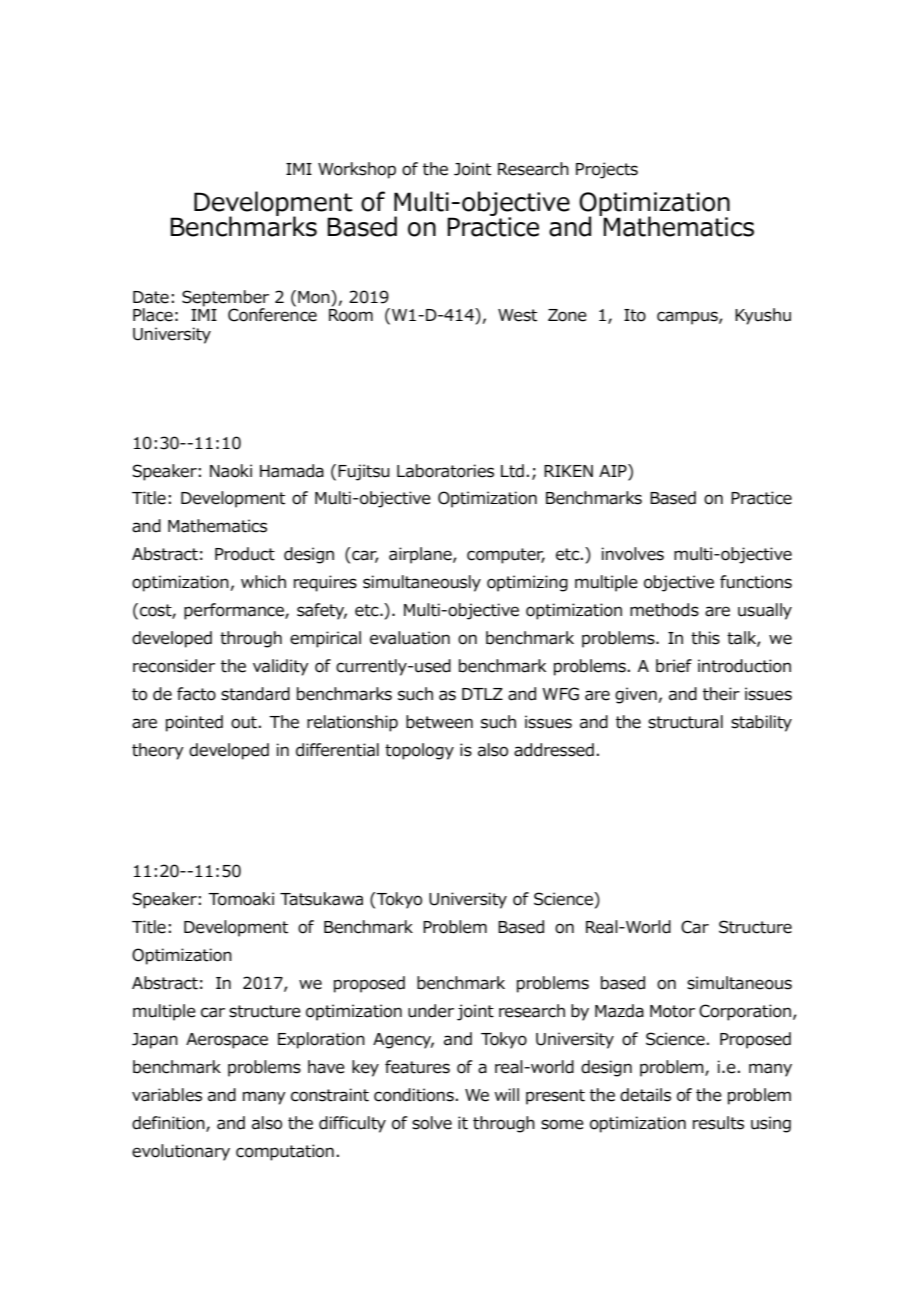 Image resolution: width=924 pixels, height=1308 pixels. I want to click on definition, so click(169, 1124).
